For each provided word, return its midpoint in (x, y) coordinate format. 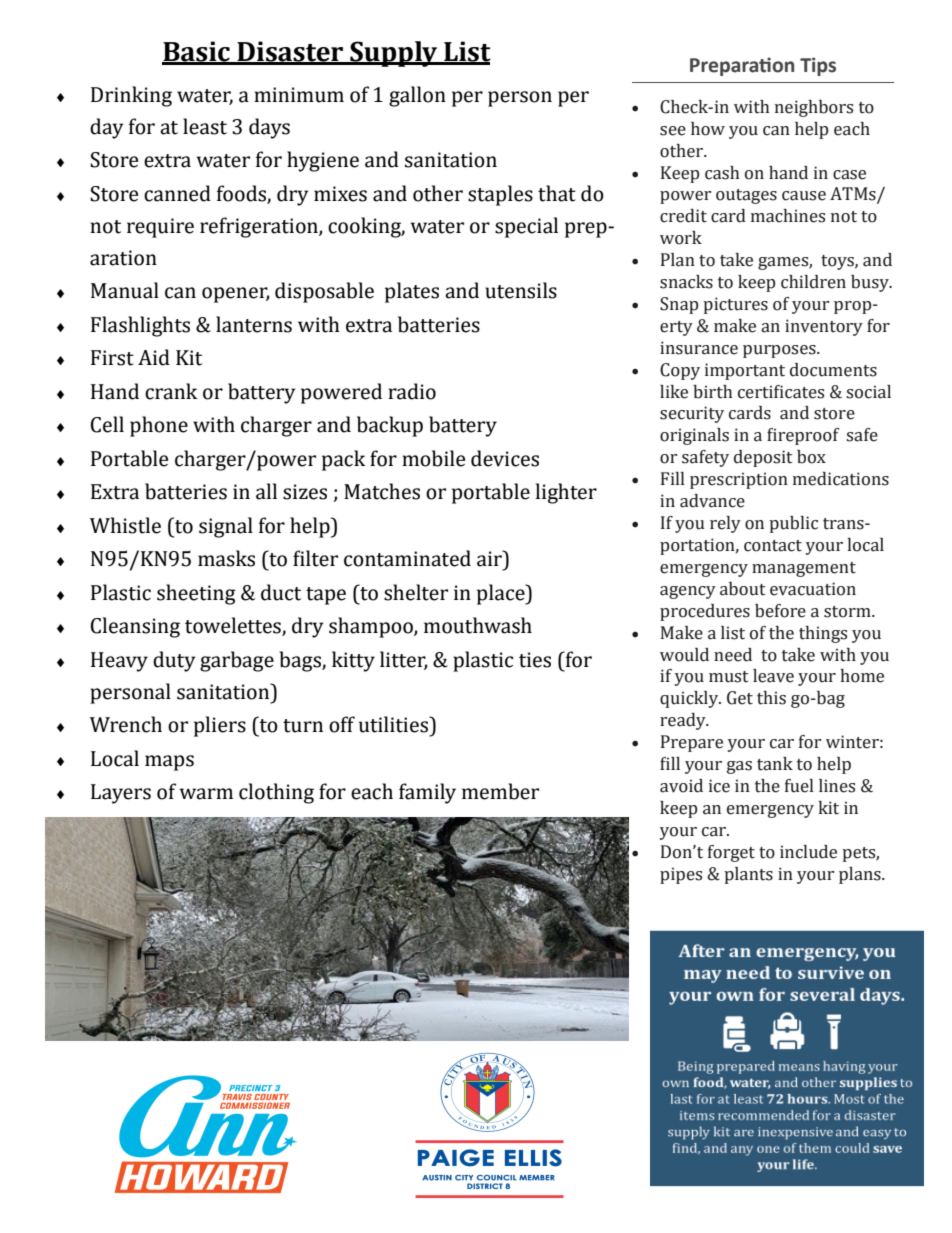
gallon (417, 96)
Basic (197, 52)
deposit (763, 458)
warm (206, 794)
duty (174, 661)
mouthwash (478, 625)
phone (159, 426)
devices (505, 458)
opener (236, 295)
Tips (818, 66)
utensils (521, 290)
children (813, 282)
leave (773, 676)
